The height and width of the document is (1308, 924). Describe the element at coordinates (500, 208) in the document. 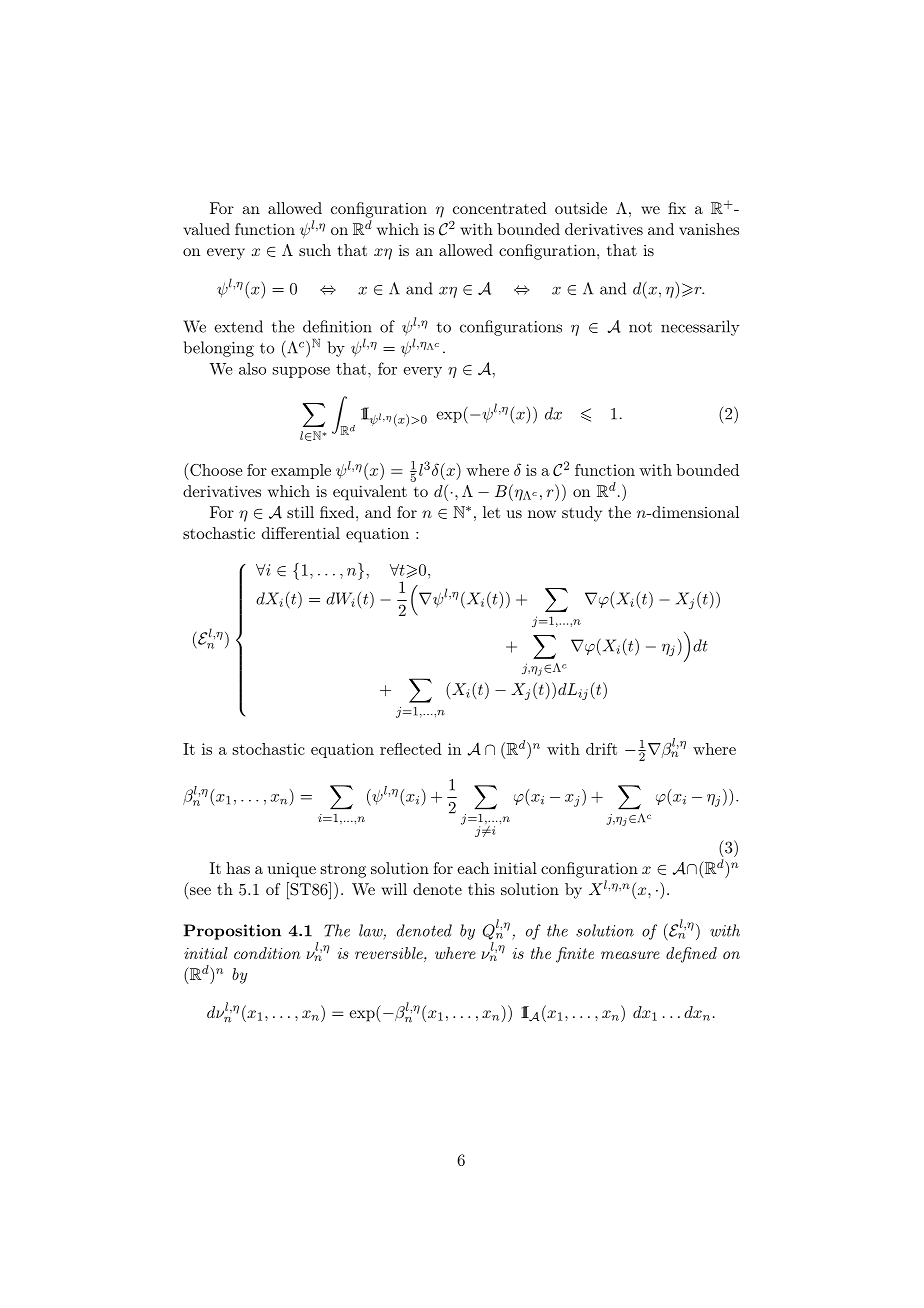

I see `concentrated` at that location.
